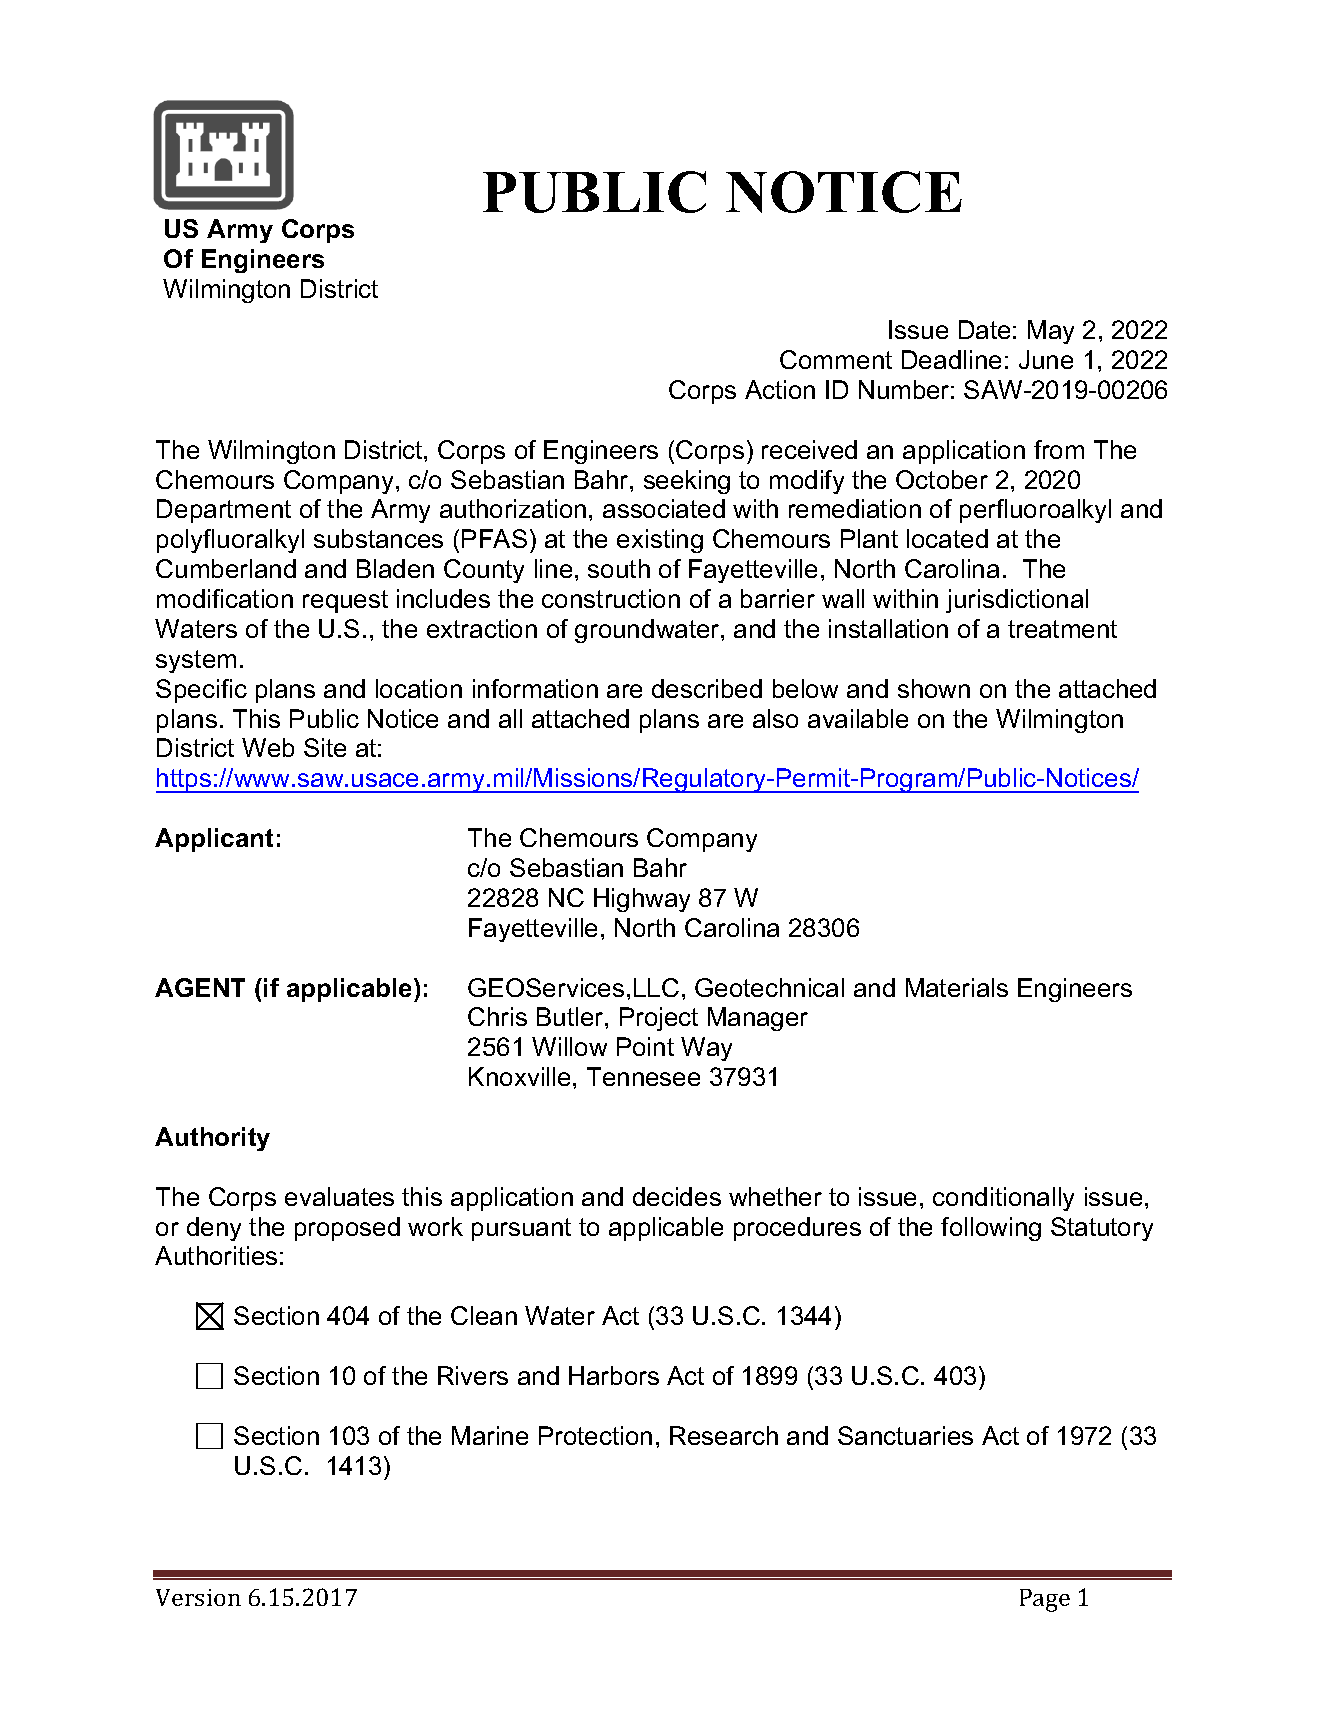  Describe the element at coordinates (957, 987) in the screenshot. I see `Materials` at that location.
